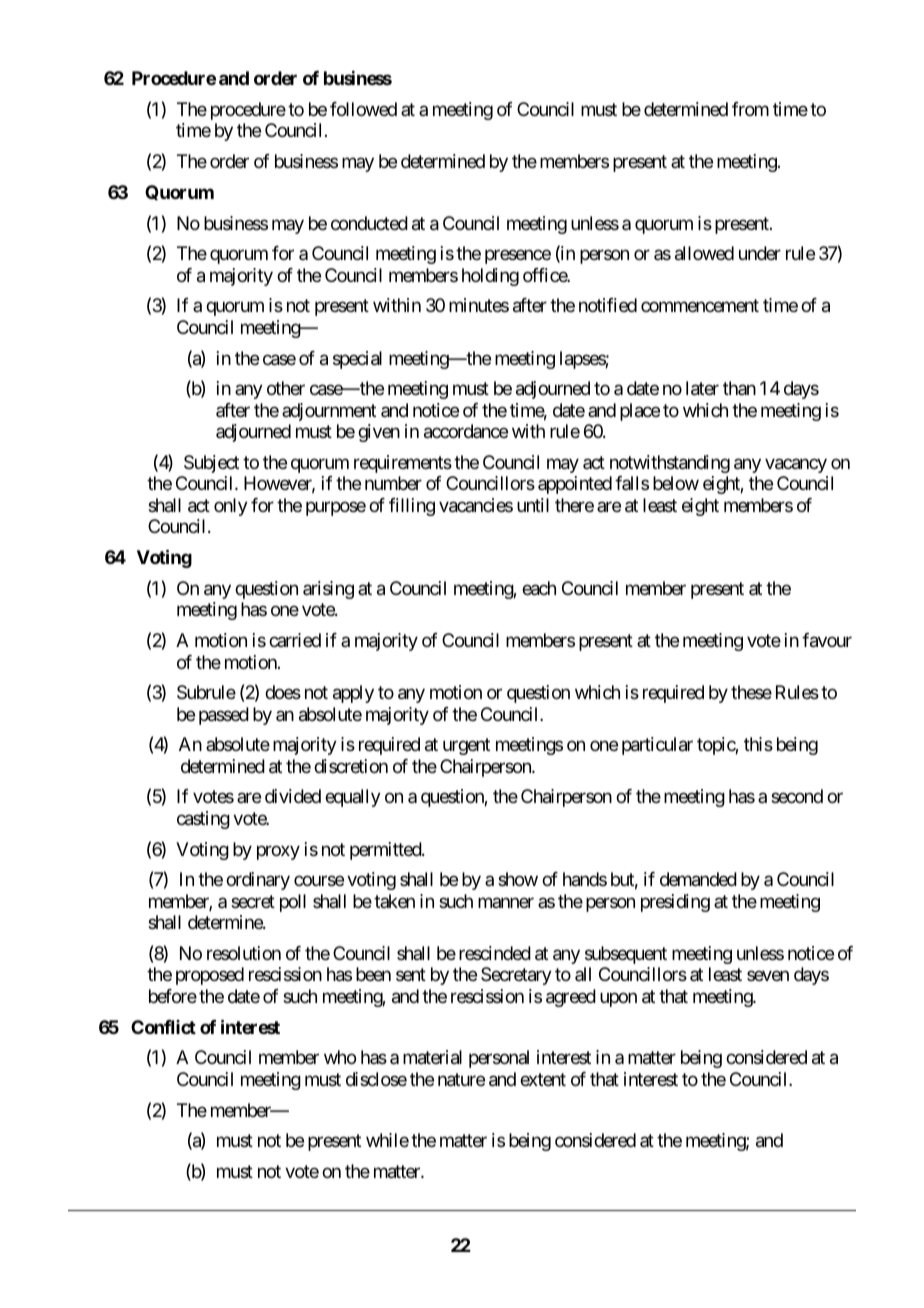  I want to click on favour, so click(827, 640).
